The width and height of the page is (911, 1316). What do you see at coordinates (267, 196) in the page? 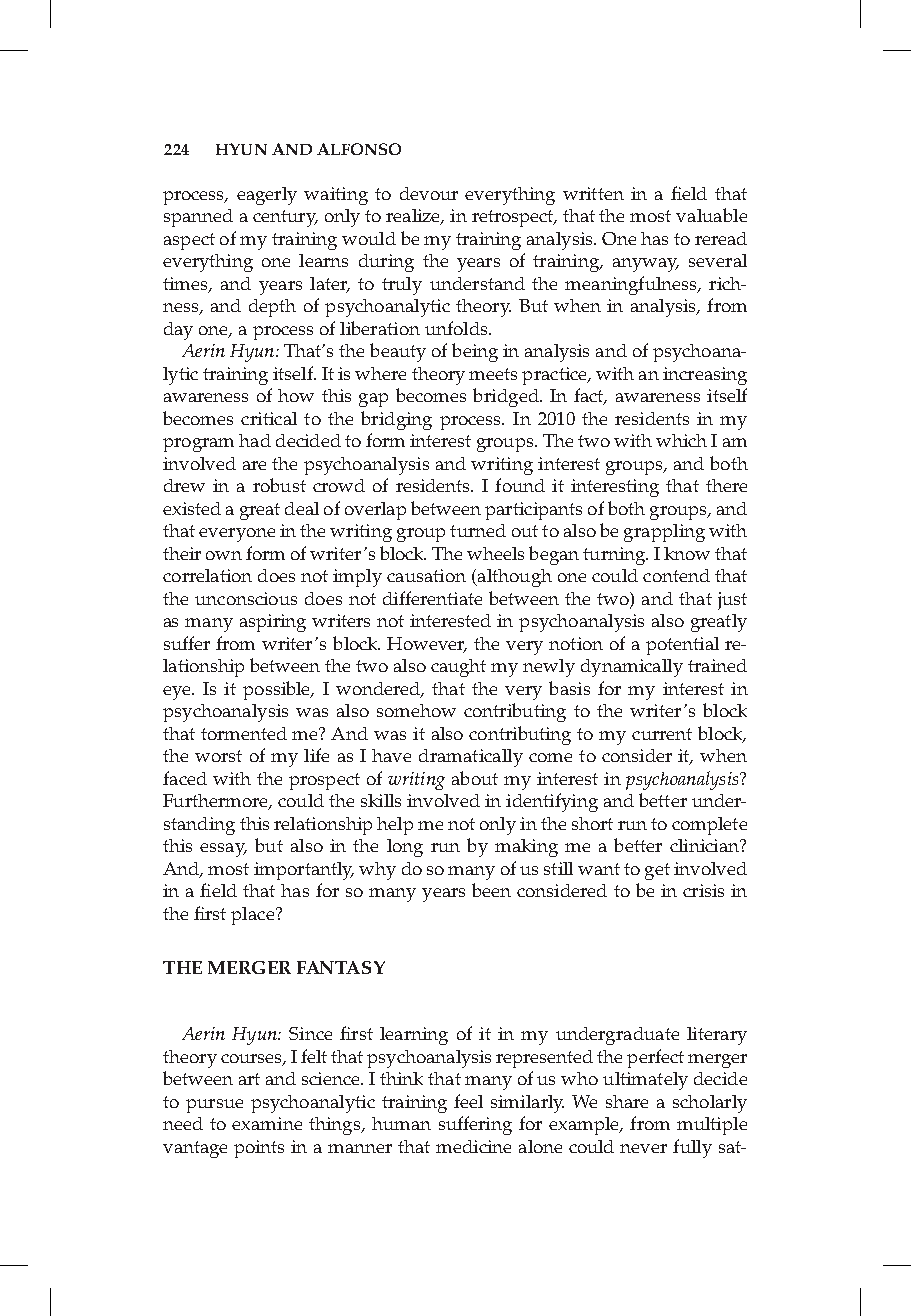
I see `eagerly` at bounding box center [267, 196].
